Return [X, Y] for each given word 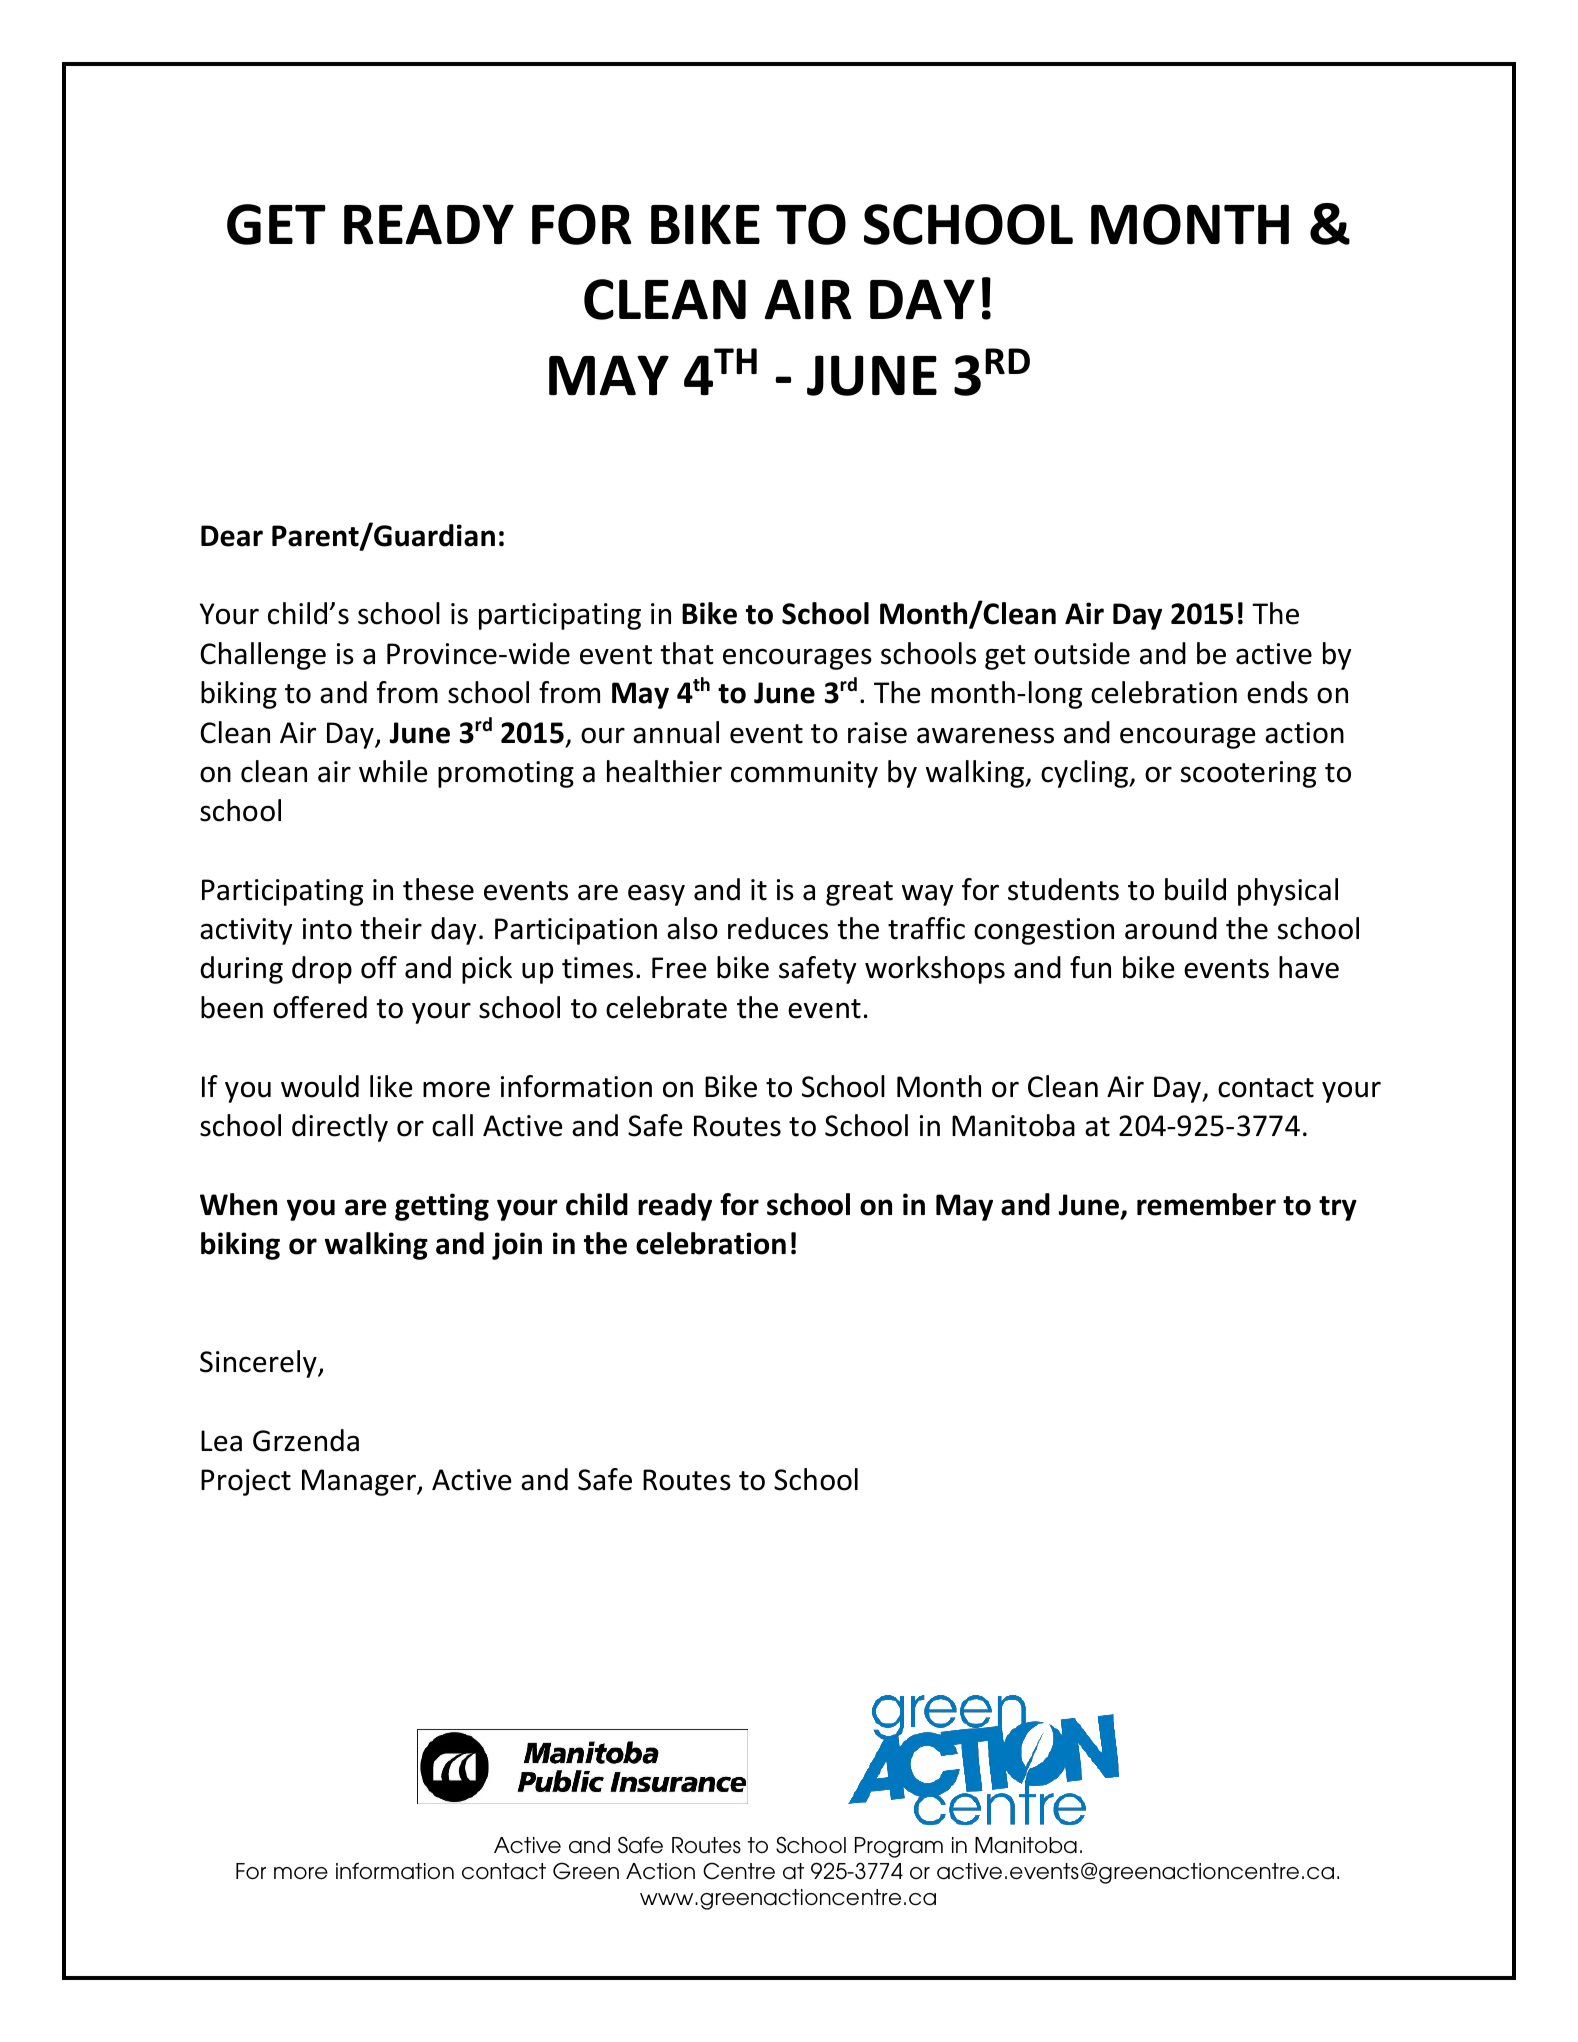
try [1338, 1208]
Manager [360, 1482]
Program [899, 1847]
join [517, 1246]
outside [1082, 653]
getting [442, 1207]
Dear [232, 536]
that [687, 653]
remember [1206, 1204]
